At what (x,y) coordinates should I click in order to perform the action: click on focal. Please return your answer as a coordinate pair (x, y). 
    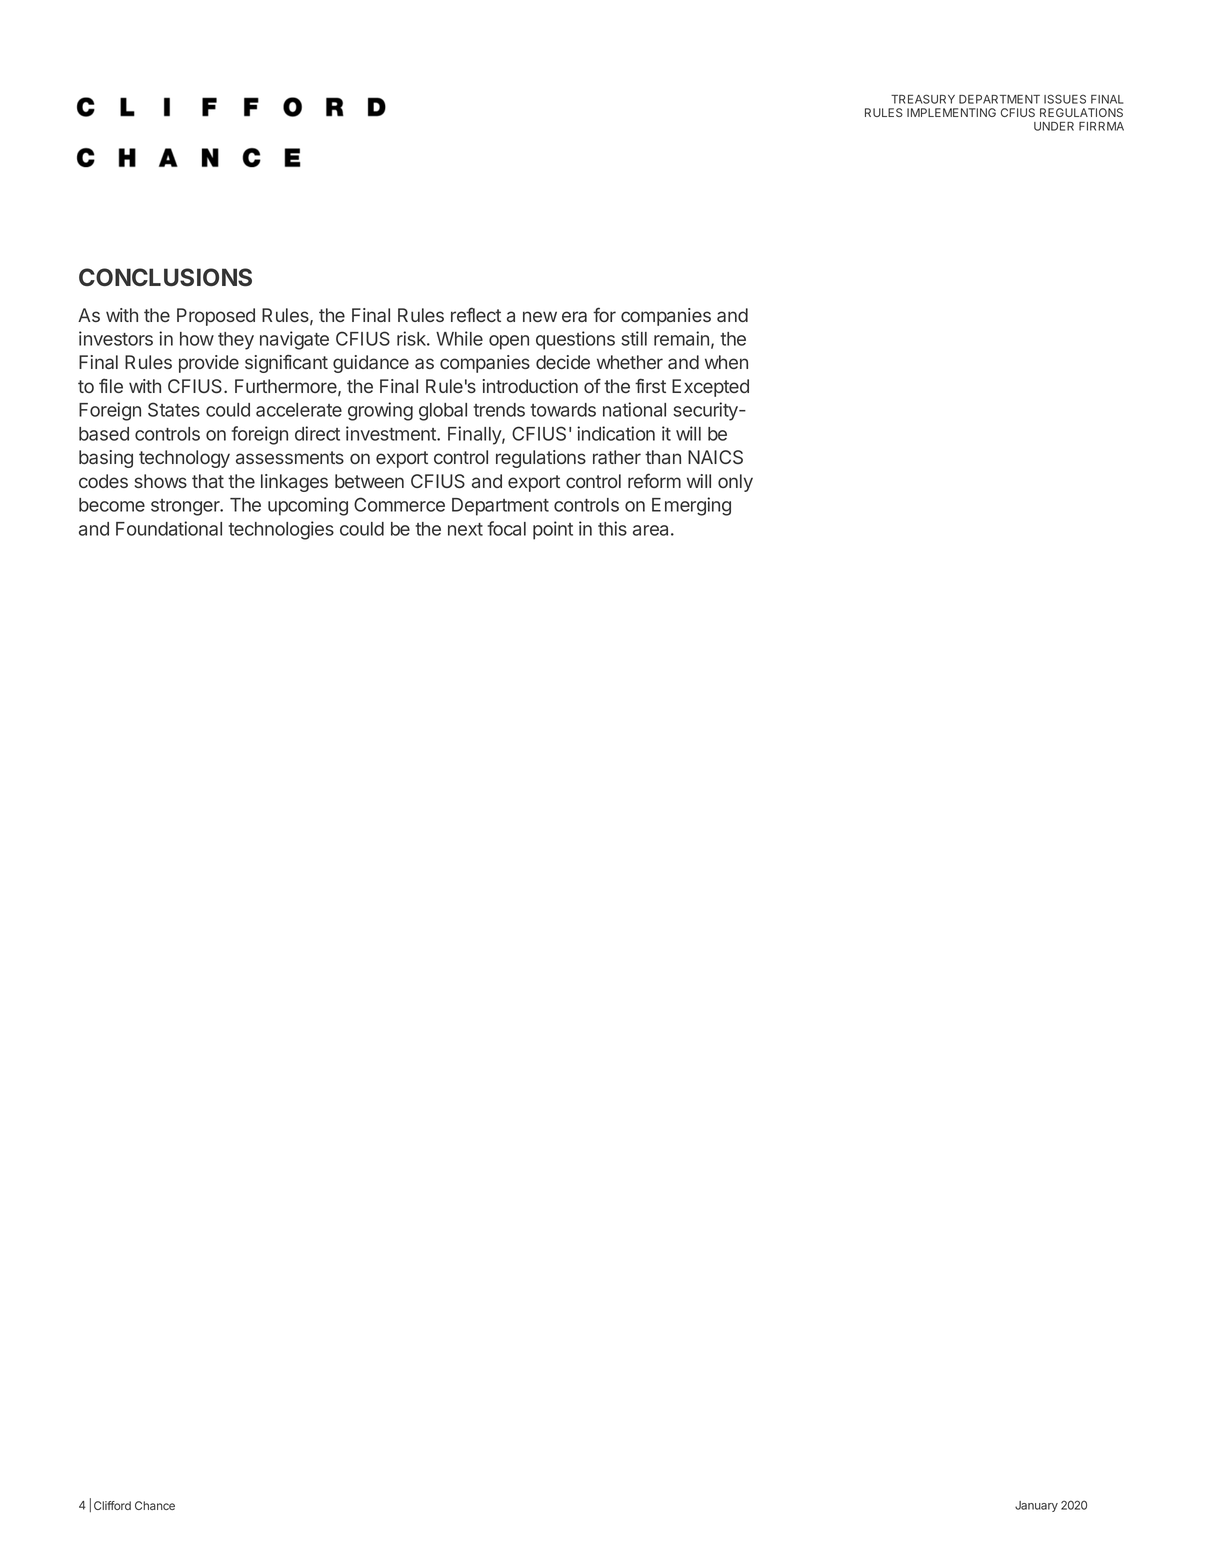
    Looking at the image, I should click on (506, 528).
